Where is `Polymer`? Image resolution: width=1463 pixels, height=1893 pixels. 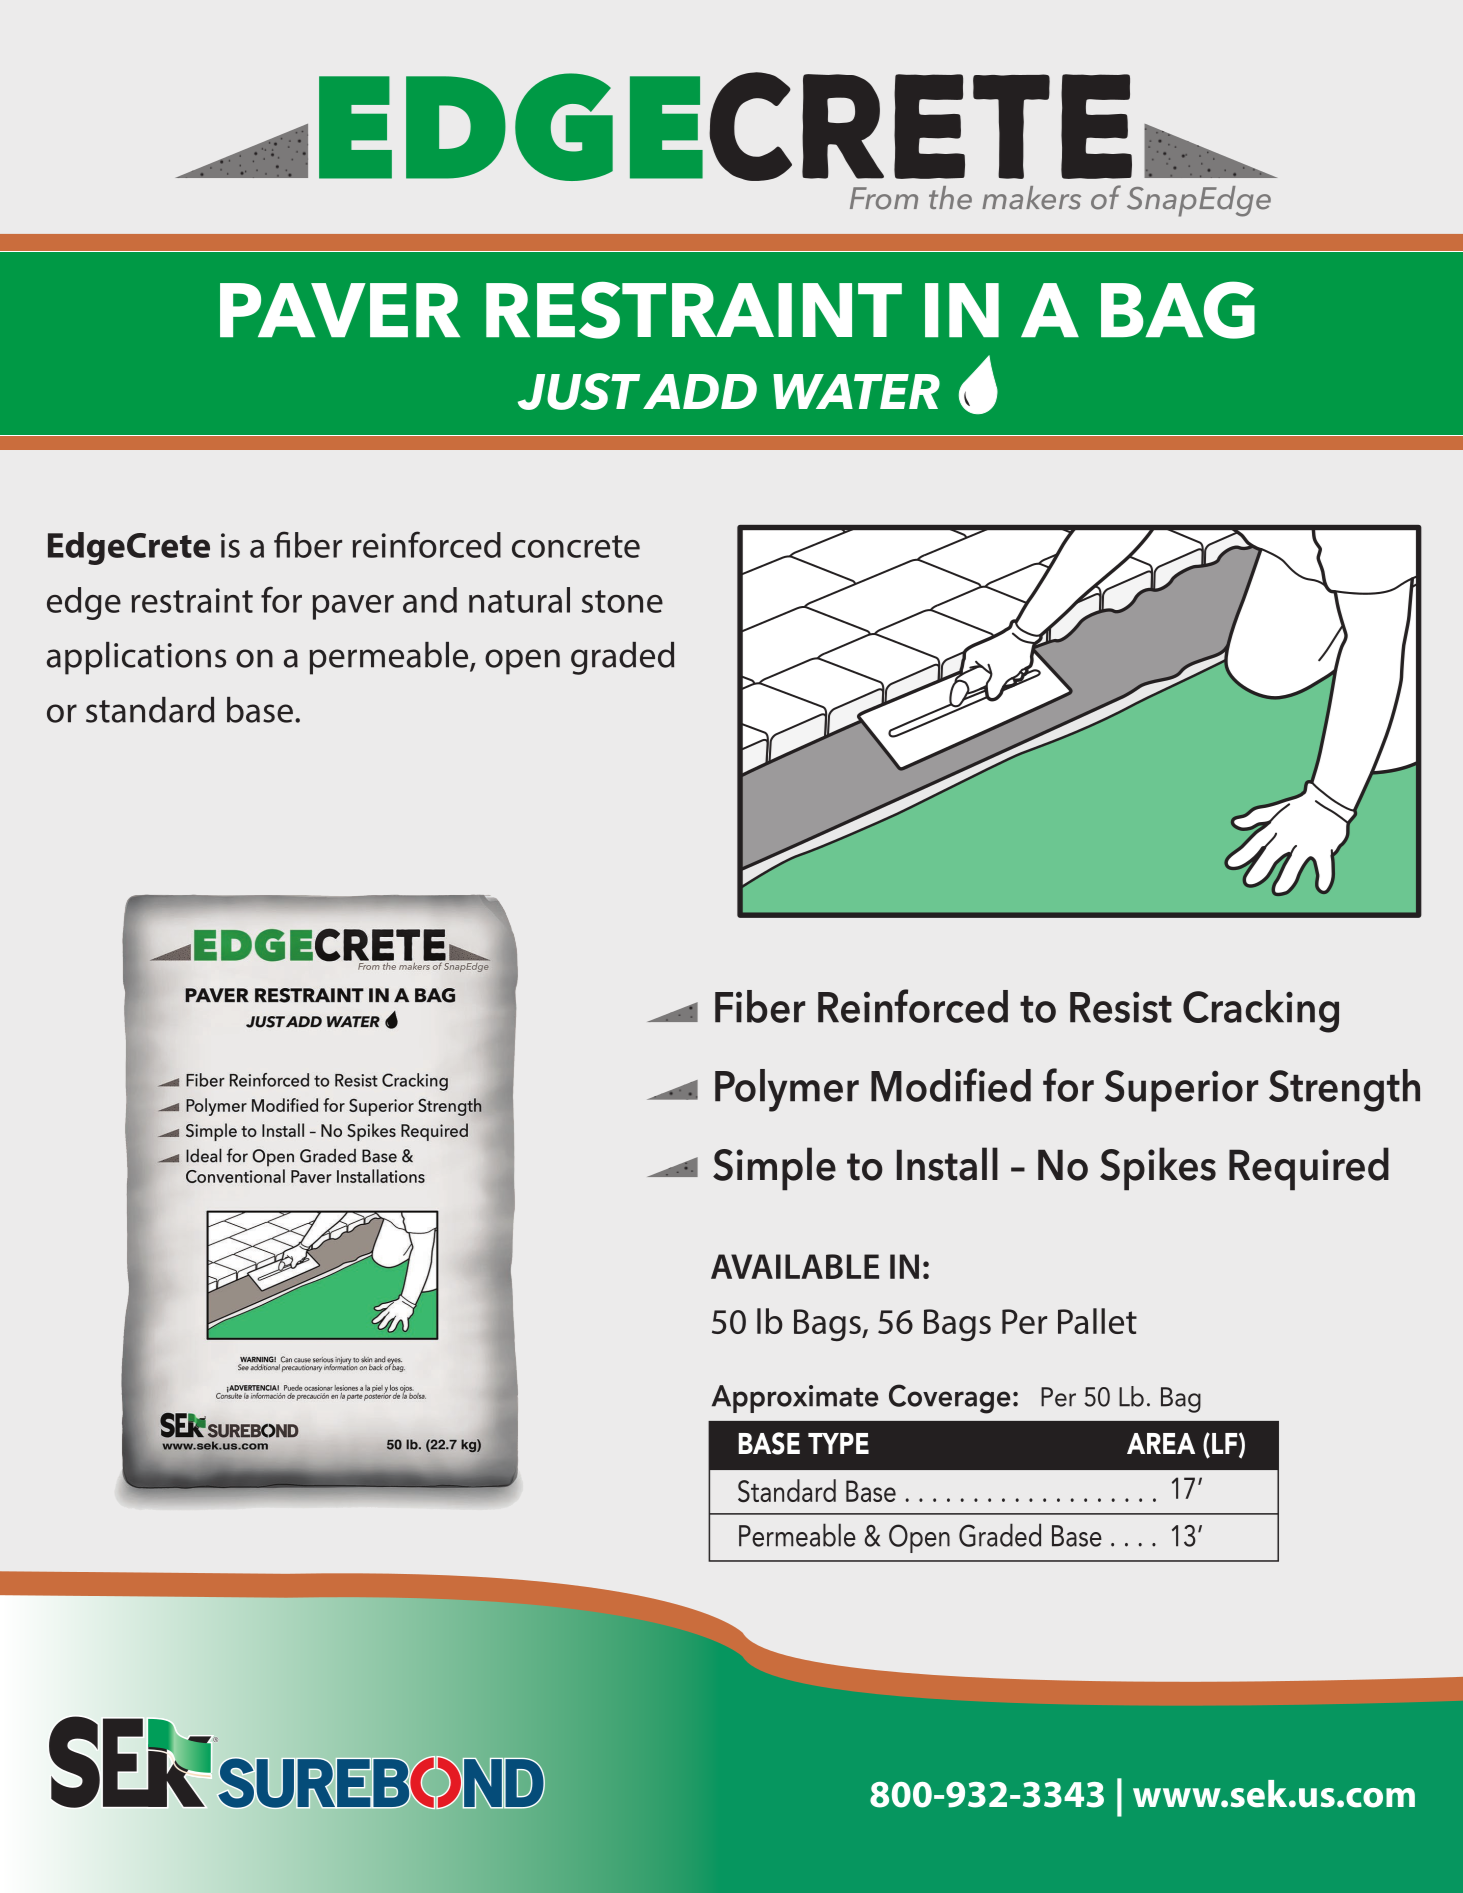 Polymer is located at coordinates (787, 1090).
